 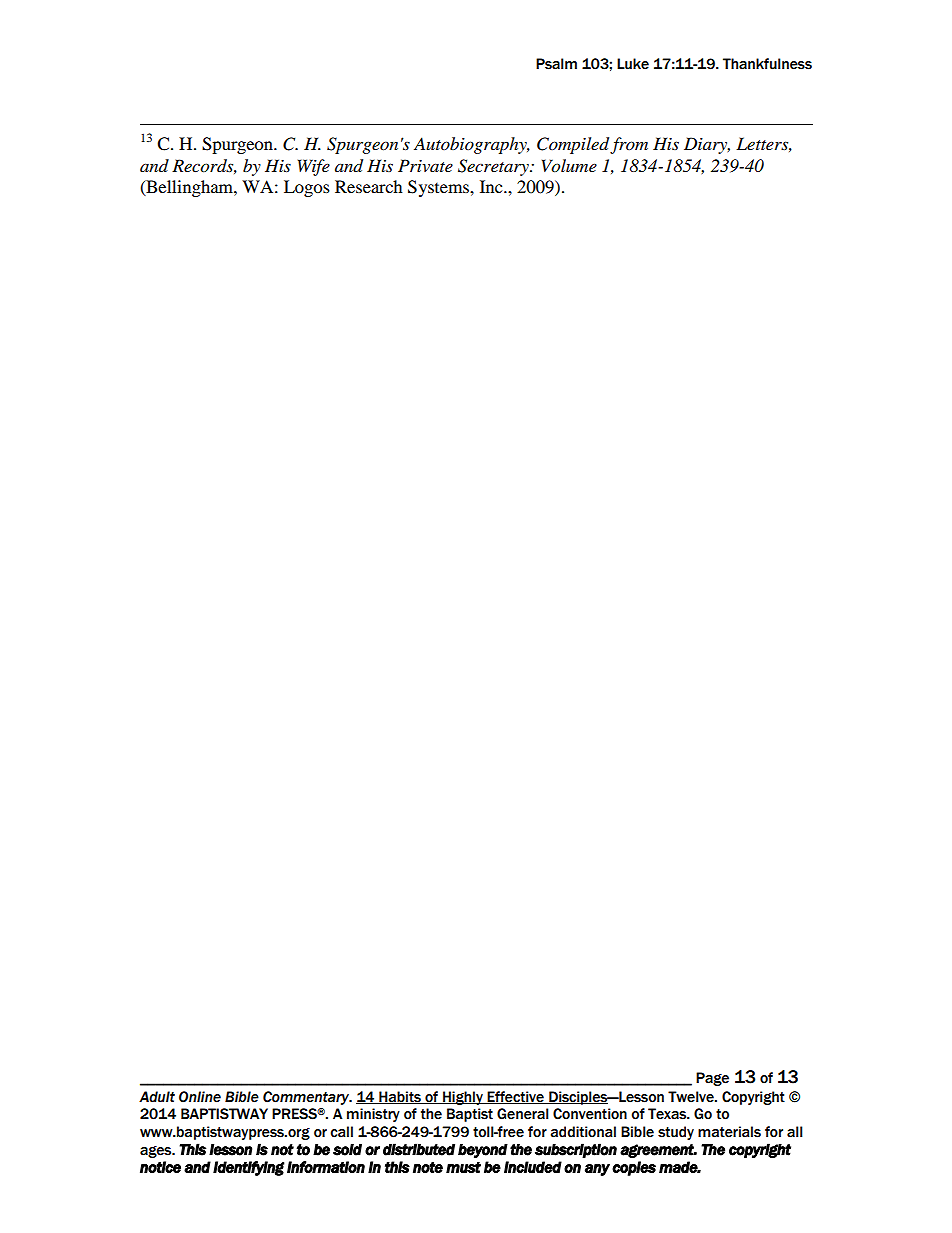 What do you see at coordinates (200, 1097) in the screenshot?
I see `Online` at bounding box center [200, 1097].
